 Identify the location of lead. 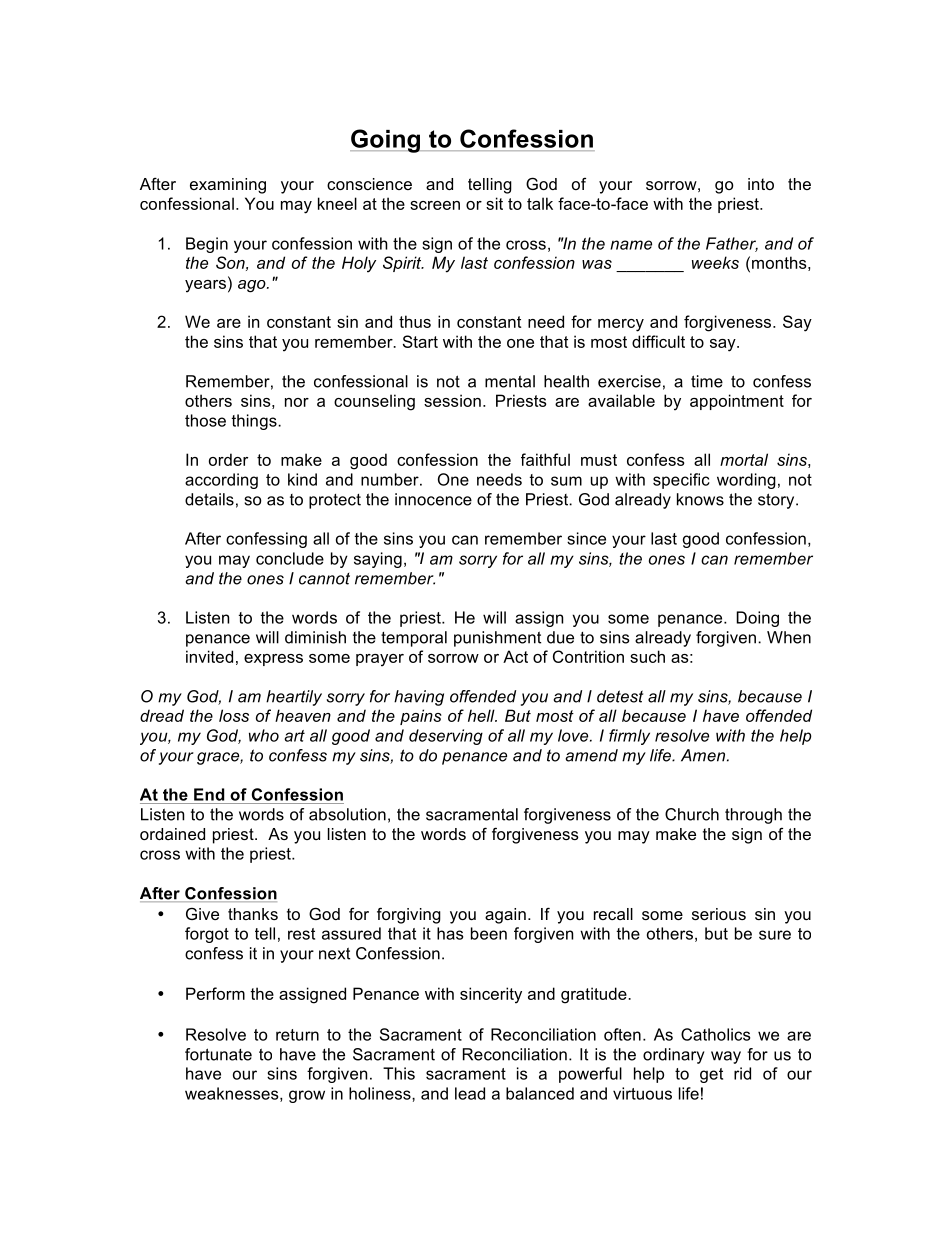
(470, 1093).
